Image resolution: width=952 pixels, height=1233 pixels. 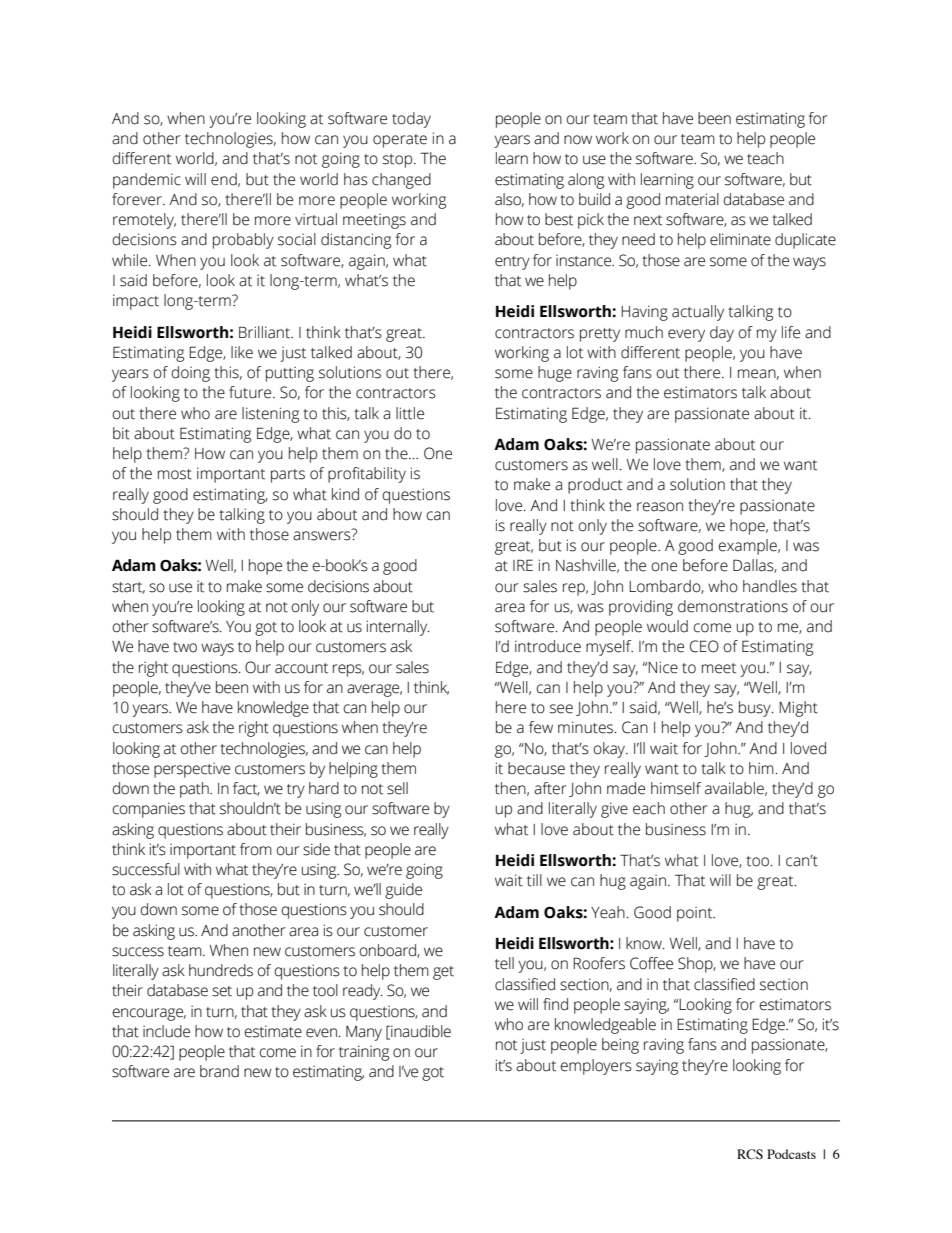 What do you see at coordinates (660, 507) in the image?
I see `reason` at bounding box center [660, 507].
